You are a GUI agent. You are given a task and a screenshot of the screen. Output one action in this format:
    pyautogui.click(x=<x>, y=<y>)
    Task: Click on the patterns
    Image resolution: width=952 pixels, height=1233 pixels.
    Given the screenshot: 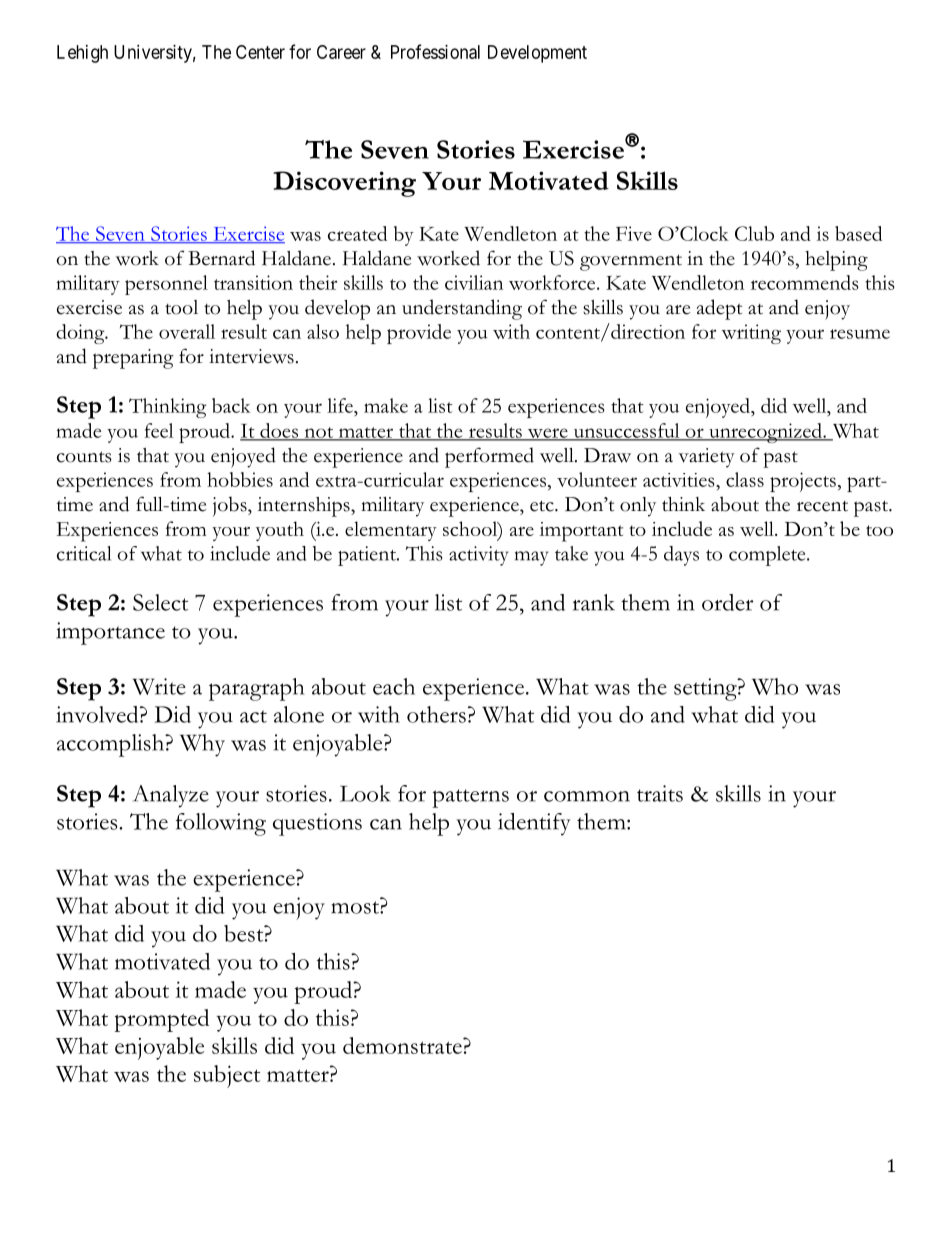 What is the action you would take?
    pyautogui.click(x=470, y=798)
